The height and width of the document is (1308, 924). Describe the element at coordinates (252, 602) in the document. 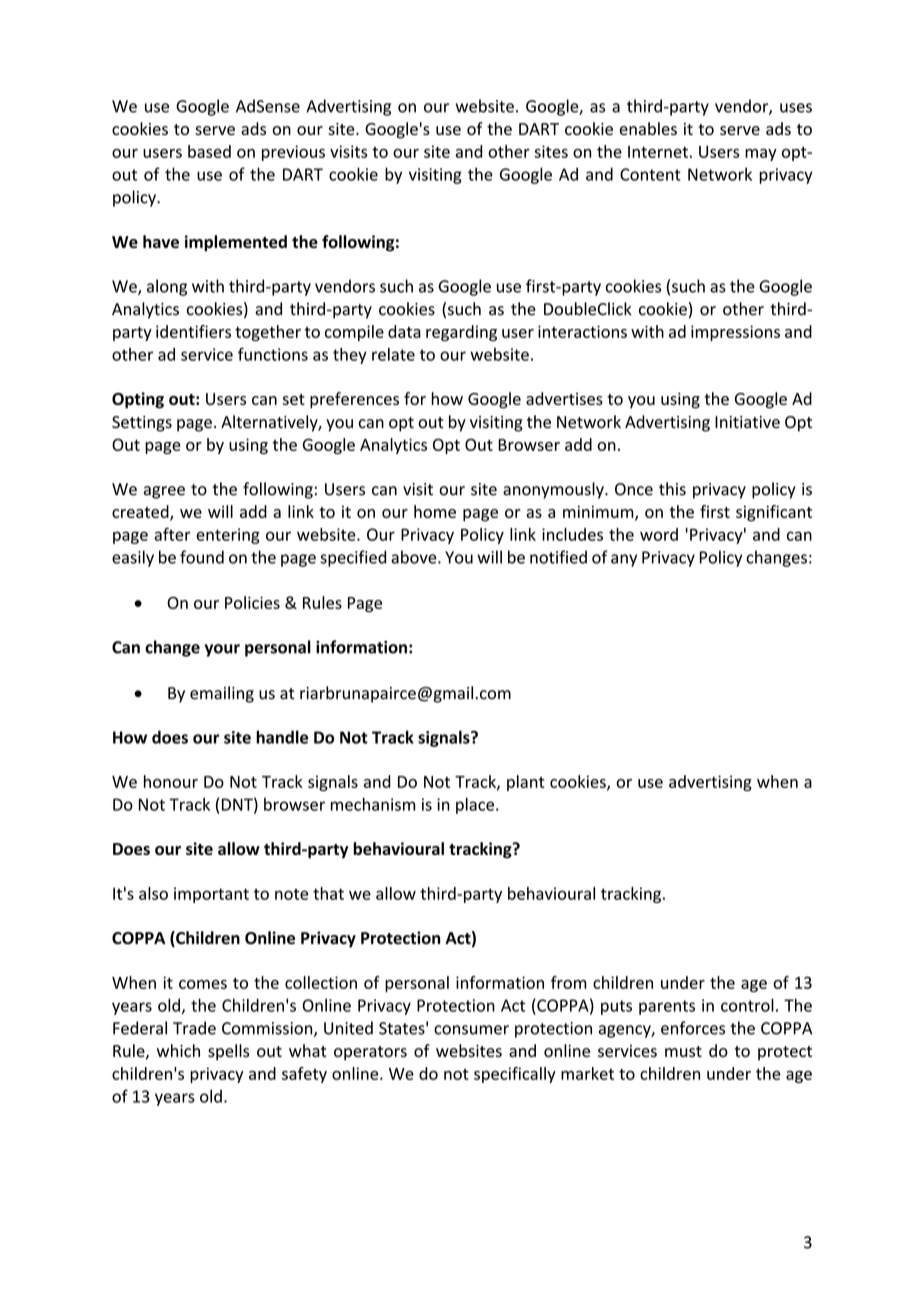

I see `Policies` at that location.
